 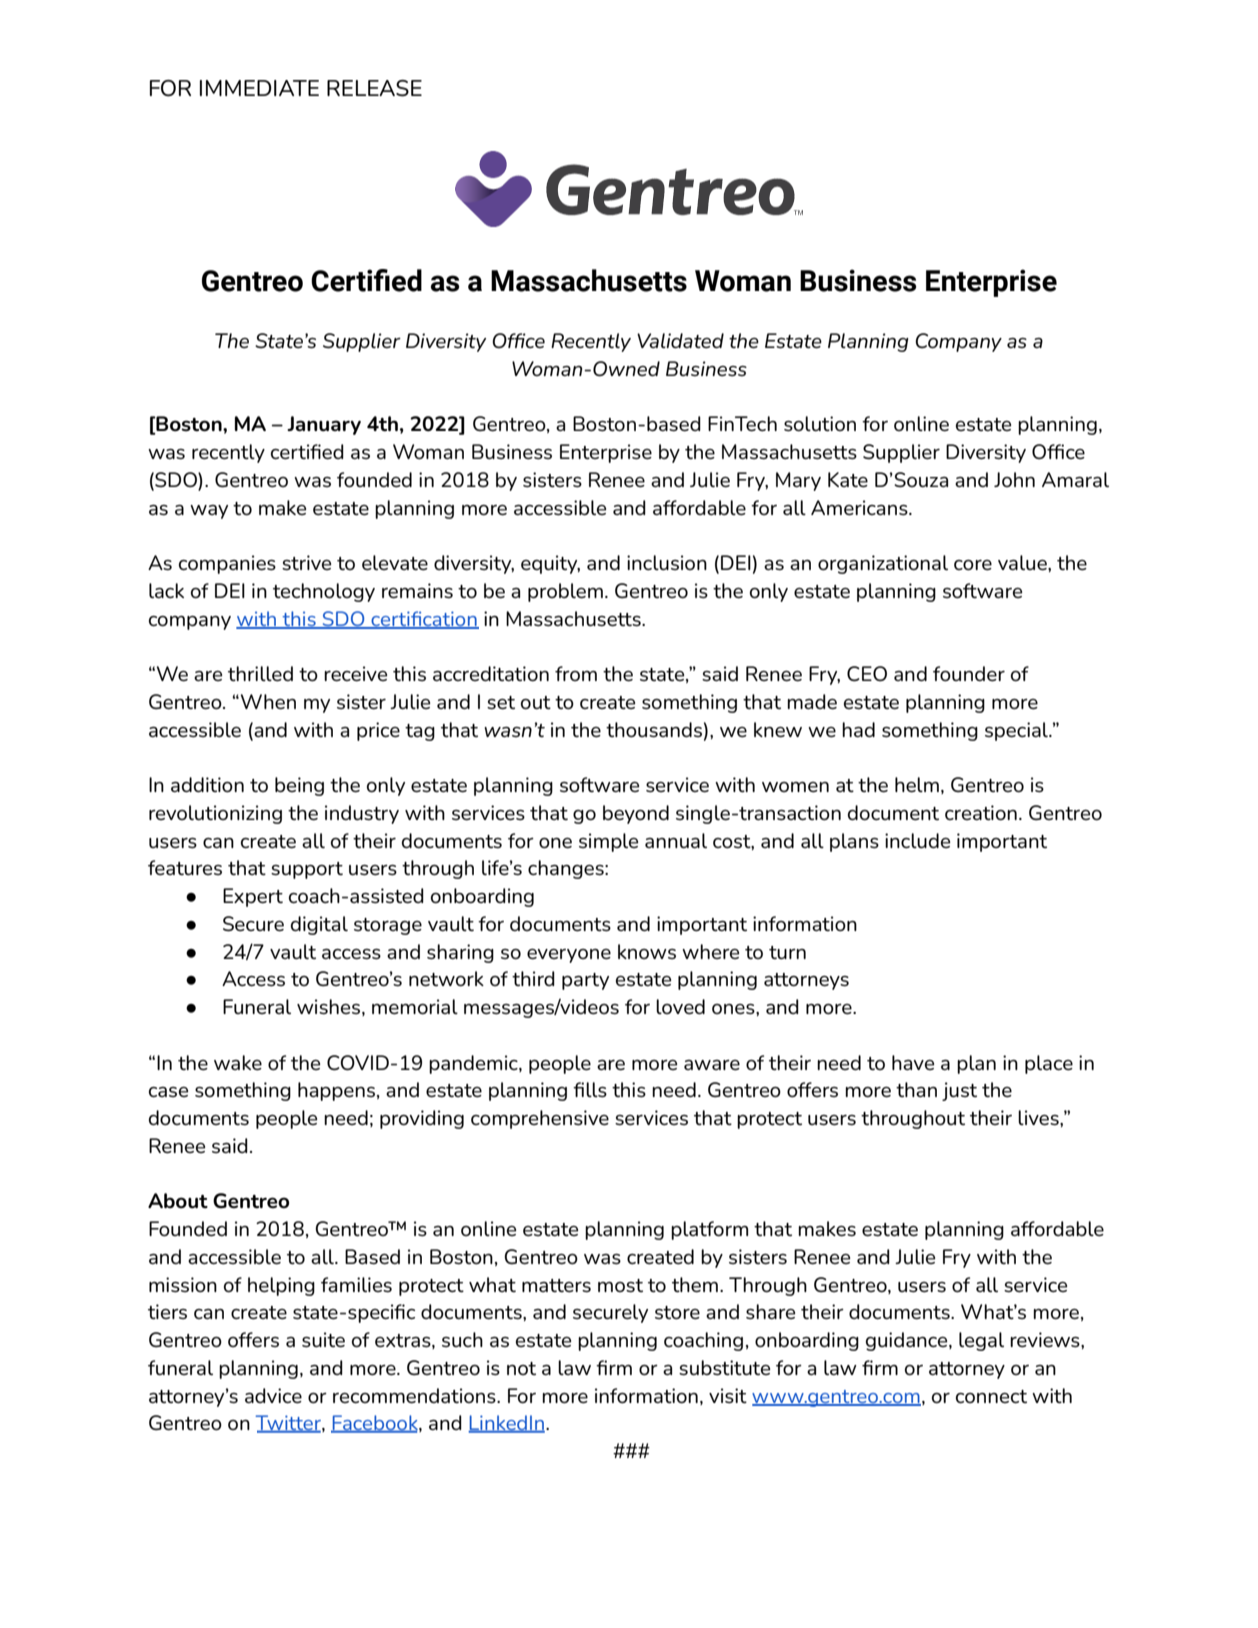 What do you see at coordinates (374, 88) in the document?
I see `RELEASE` at bounding box center [374, 88].
